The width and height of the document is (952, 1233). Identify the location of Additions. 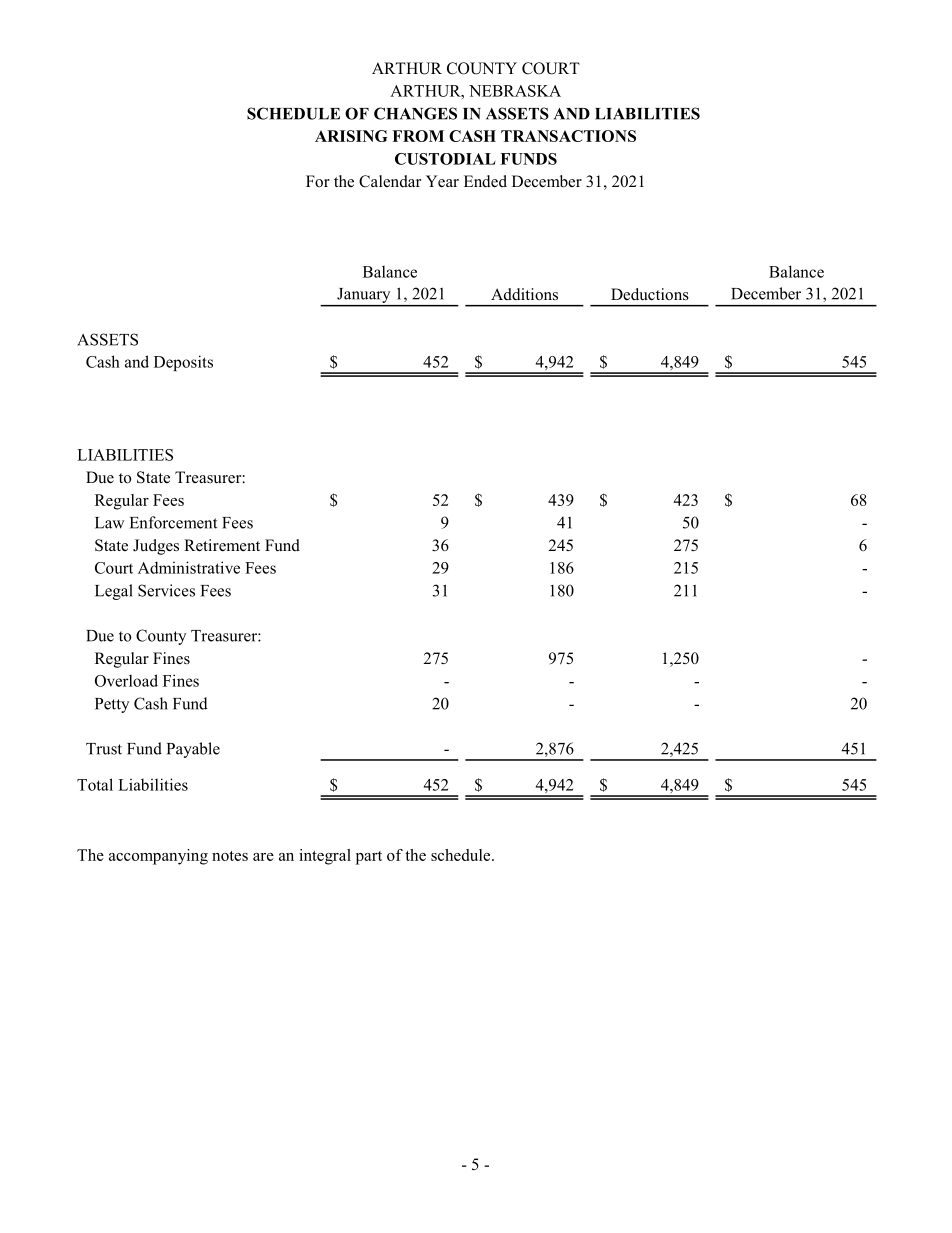
(524, 294).
